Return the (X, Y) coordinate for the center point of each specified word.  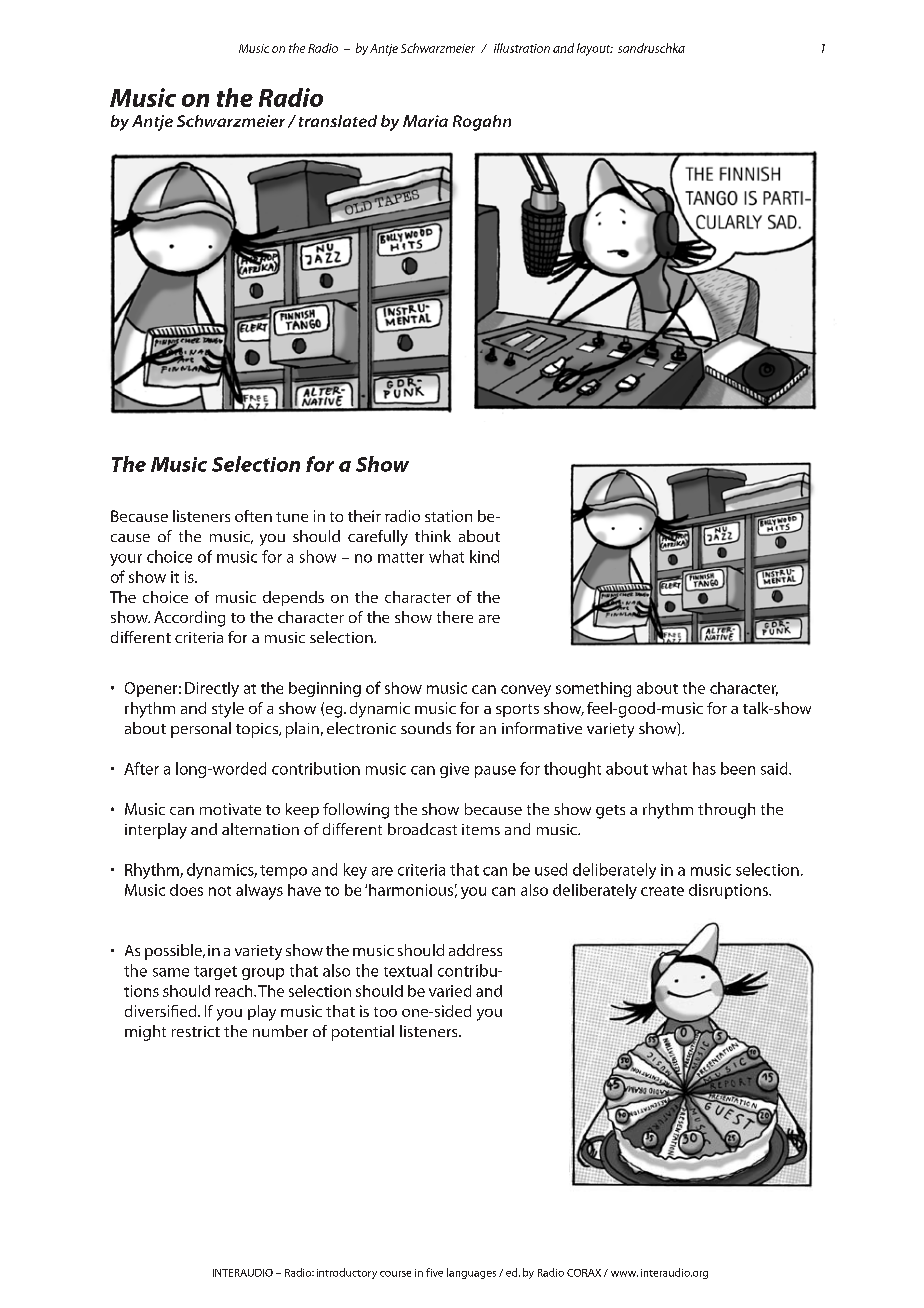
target (215, 973)
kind (484, 556)
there (455, 617)
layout (595, 49)
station (448, 516)
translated (338, 121)
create (662, 891)
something (593, 689)
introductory (347, 1273)
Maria (425, 121)
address (475, 950)
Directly (212, 689)
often (253, 516)
